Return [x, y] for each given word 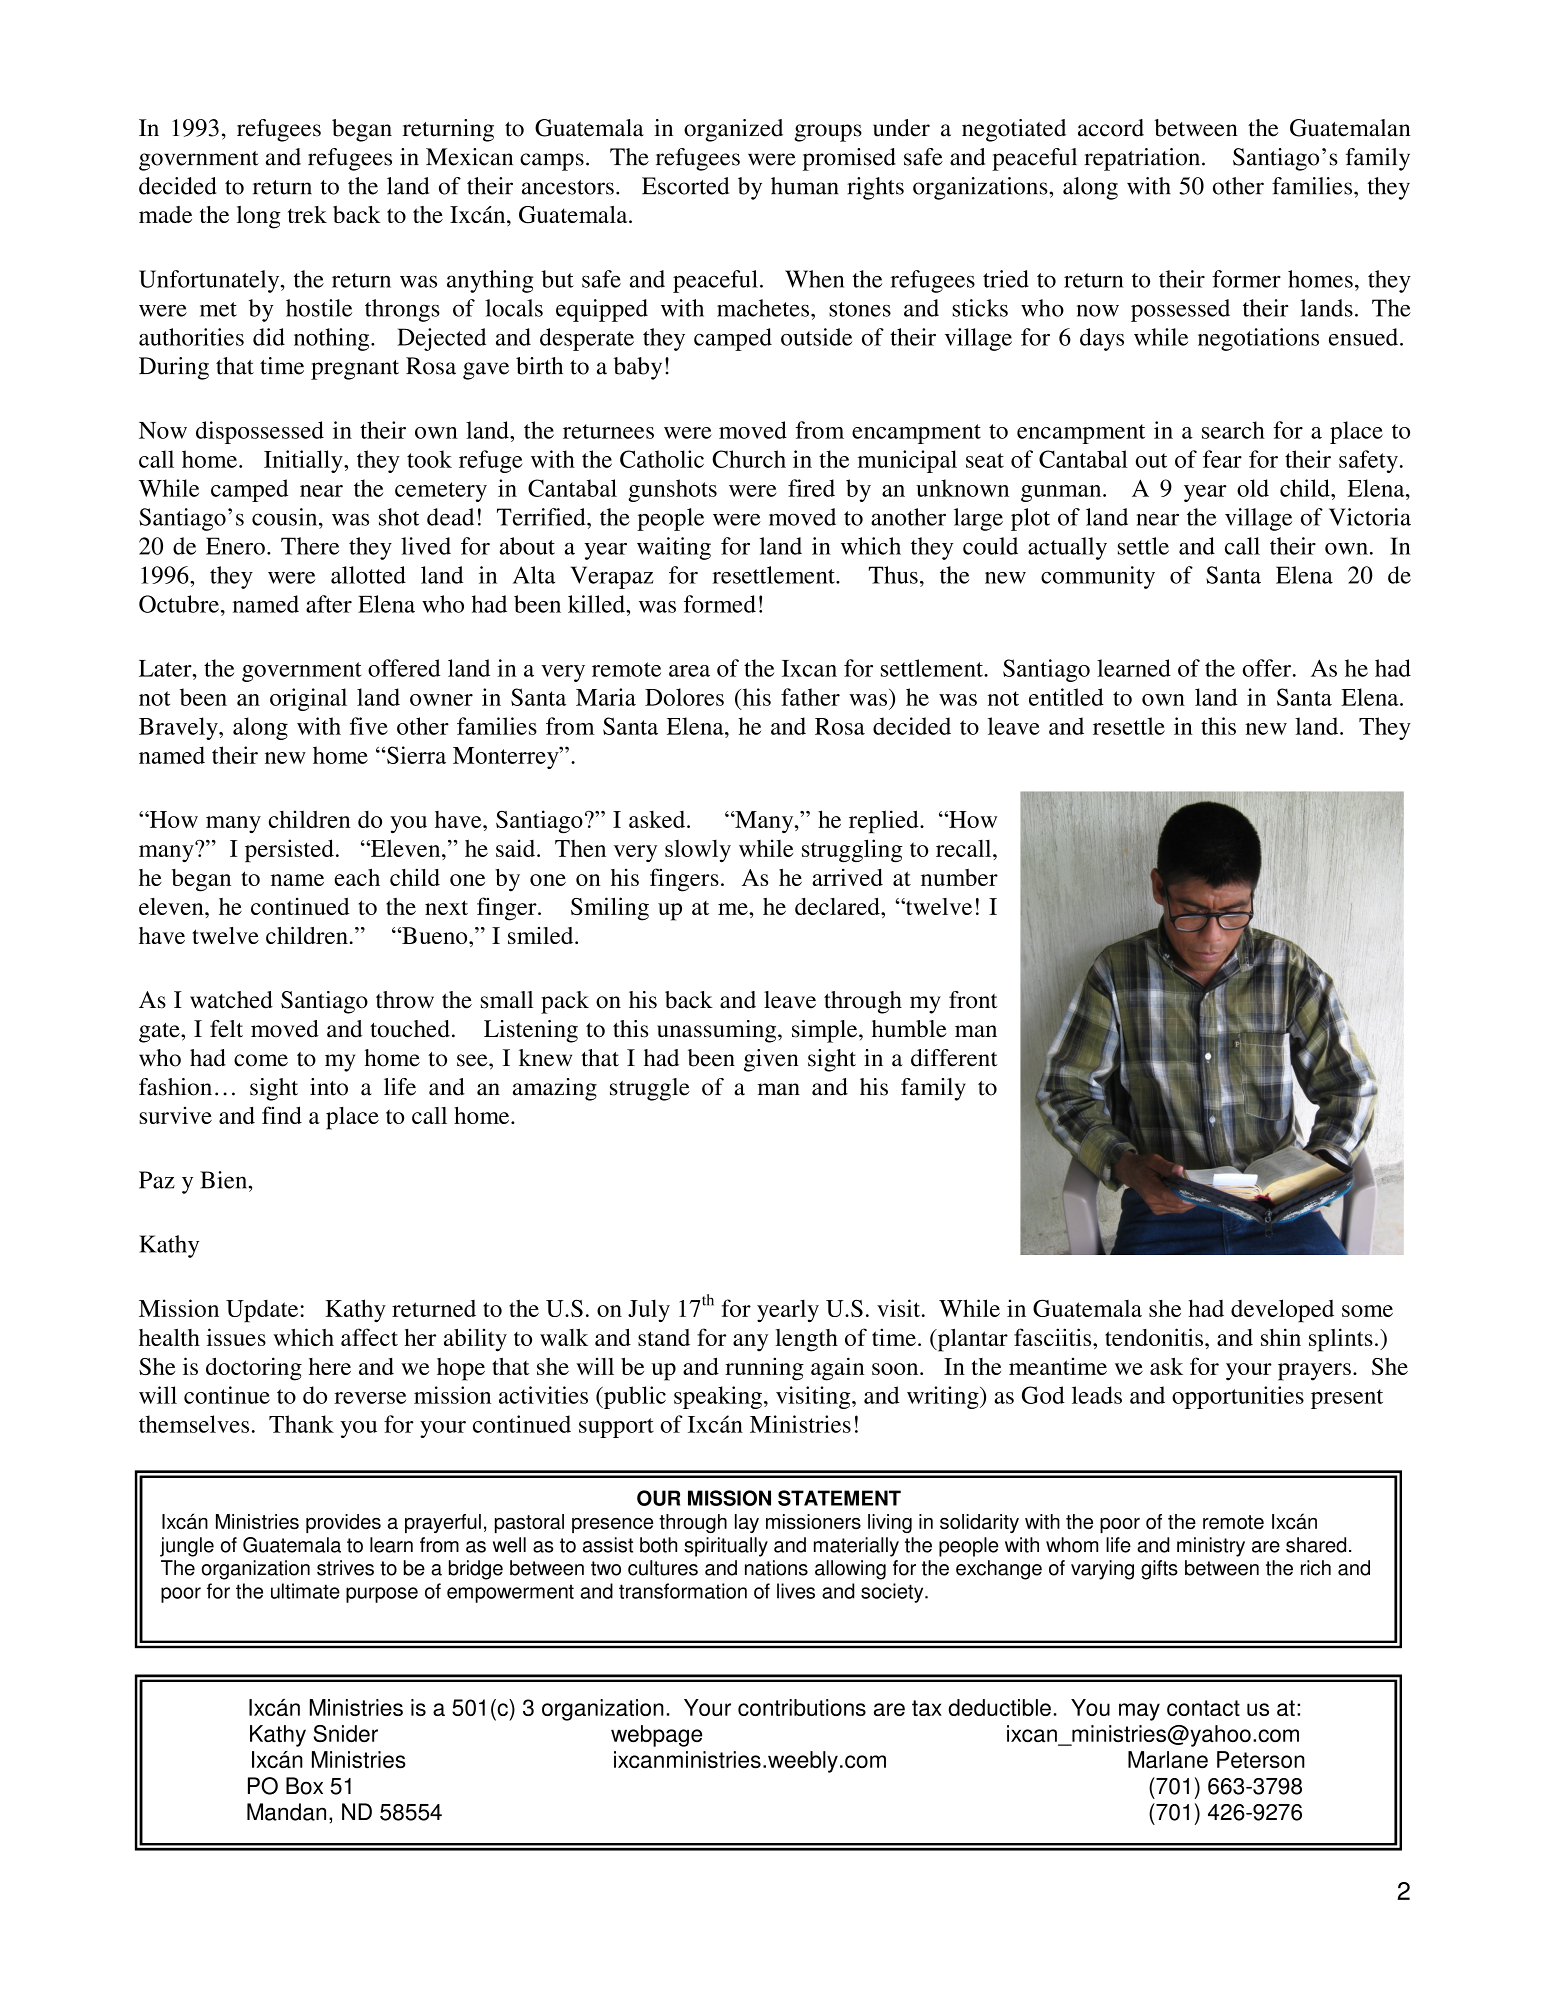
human [805, 186]
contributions [802, 1707]
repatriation [1143, 159]
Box [304, 1786]
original [308, 699]
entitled [1066, 697]
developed [1282, 1311]
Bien [225, 1180]
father [810, 697]
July [649, 1310]
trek [307, 214]
